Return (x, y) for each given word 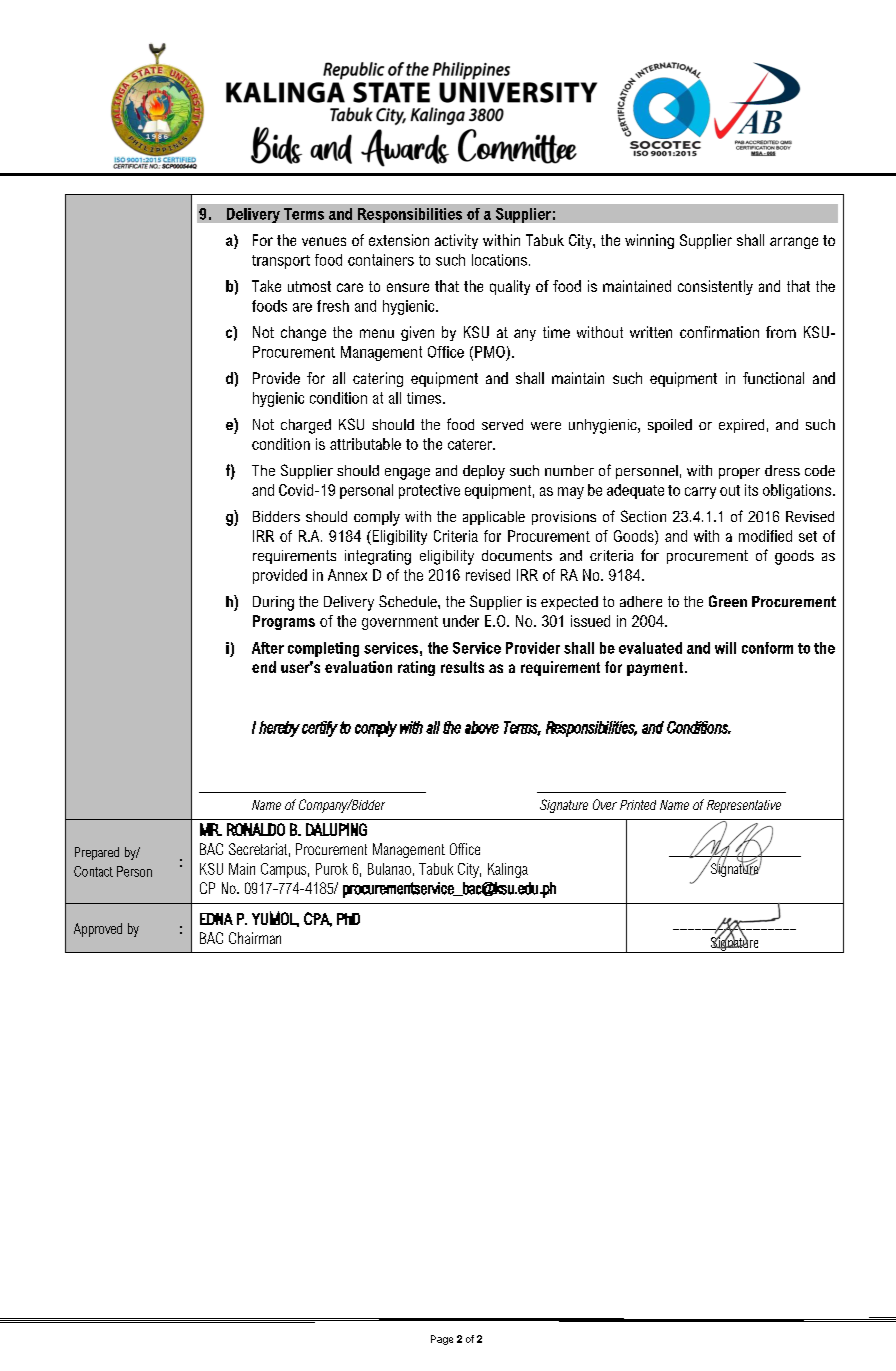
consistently (715, 287)
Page (442, 1340)
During (273, 603)
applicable (494, 518)
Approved (98, 930)
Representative (744, 806)
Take (266, 286)
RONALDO (256, 829)
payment (656, 669)
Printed (638, 805)
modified (765, 536)
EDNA (216, 919)
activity (456, 241)
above (482, 727)
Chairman (255, 938)
